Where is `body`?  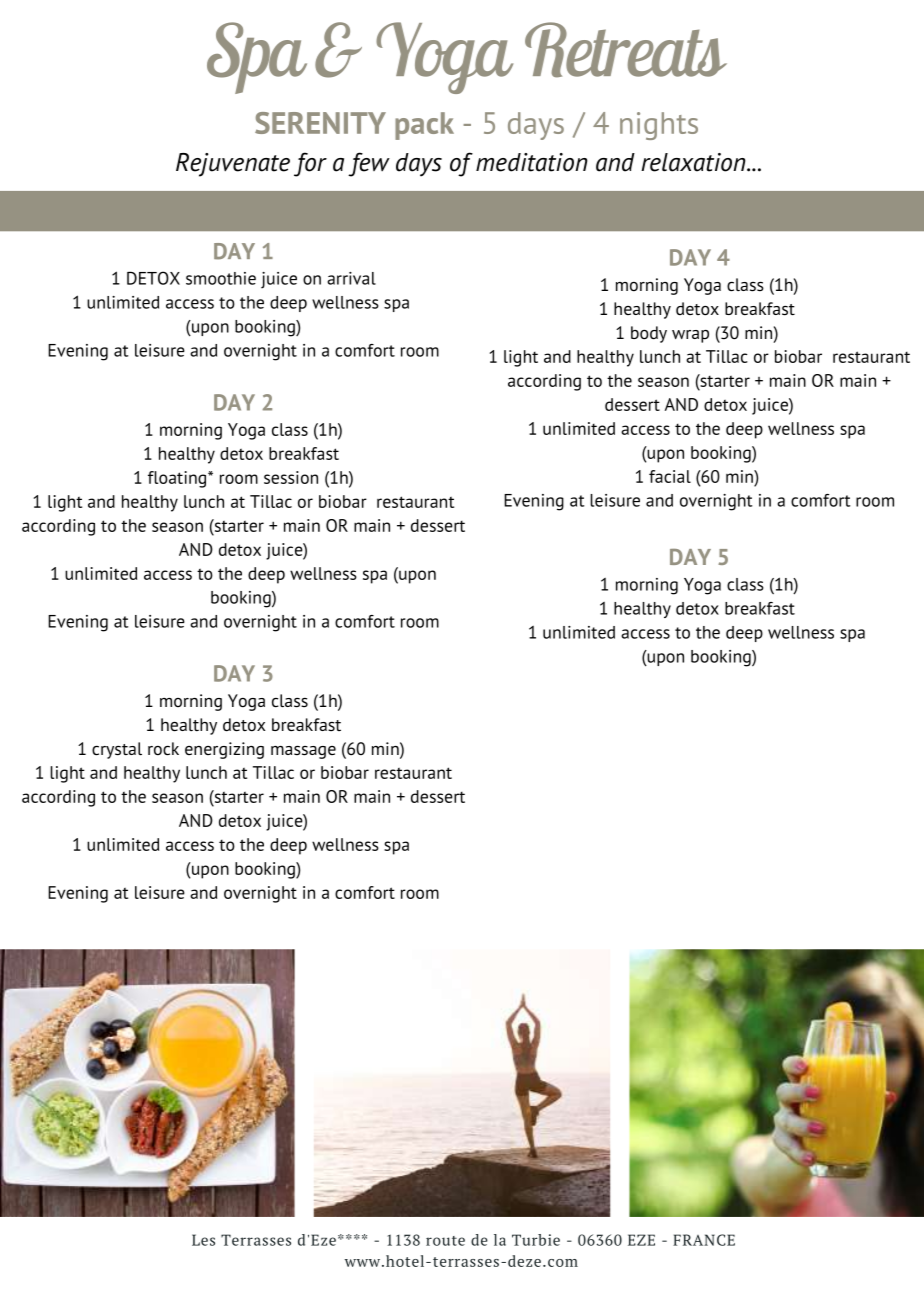
body is located at coordinates (649, 334).
